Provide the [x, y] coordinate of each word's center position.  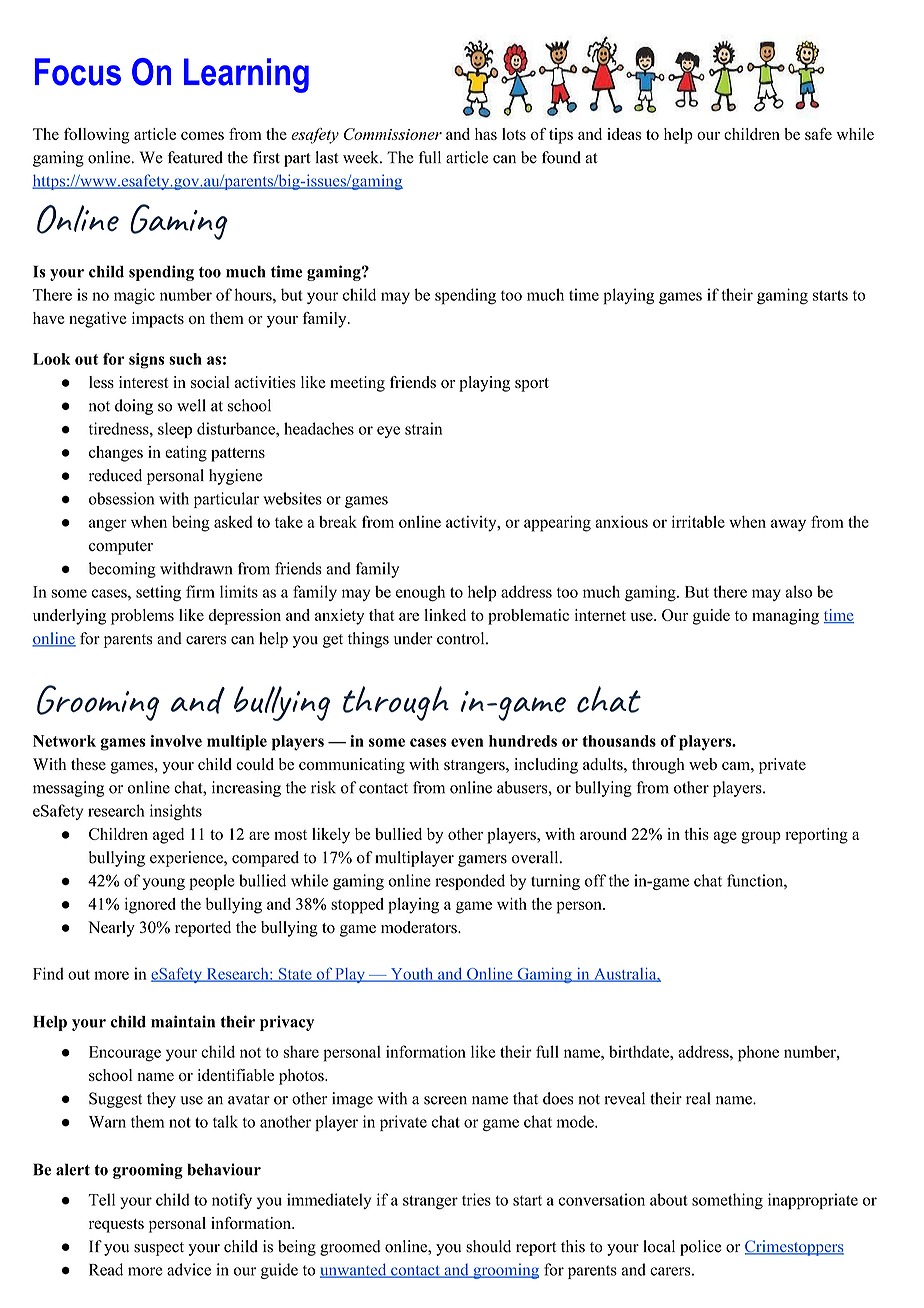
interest [144, 382]
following [97, 136]
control [462, 638]
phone [758, 1053]
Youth [412, 975]
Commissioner [393, 134]
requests [116, 1226]
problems [142, 617]
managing [785, 617]
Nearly [111, 929]
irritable [698, 521]
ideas [624, 134]
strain [423, 428]
